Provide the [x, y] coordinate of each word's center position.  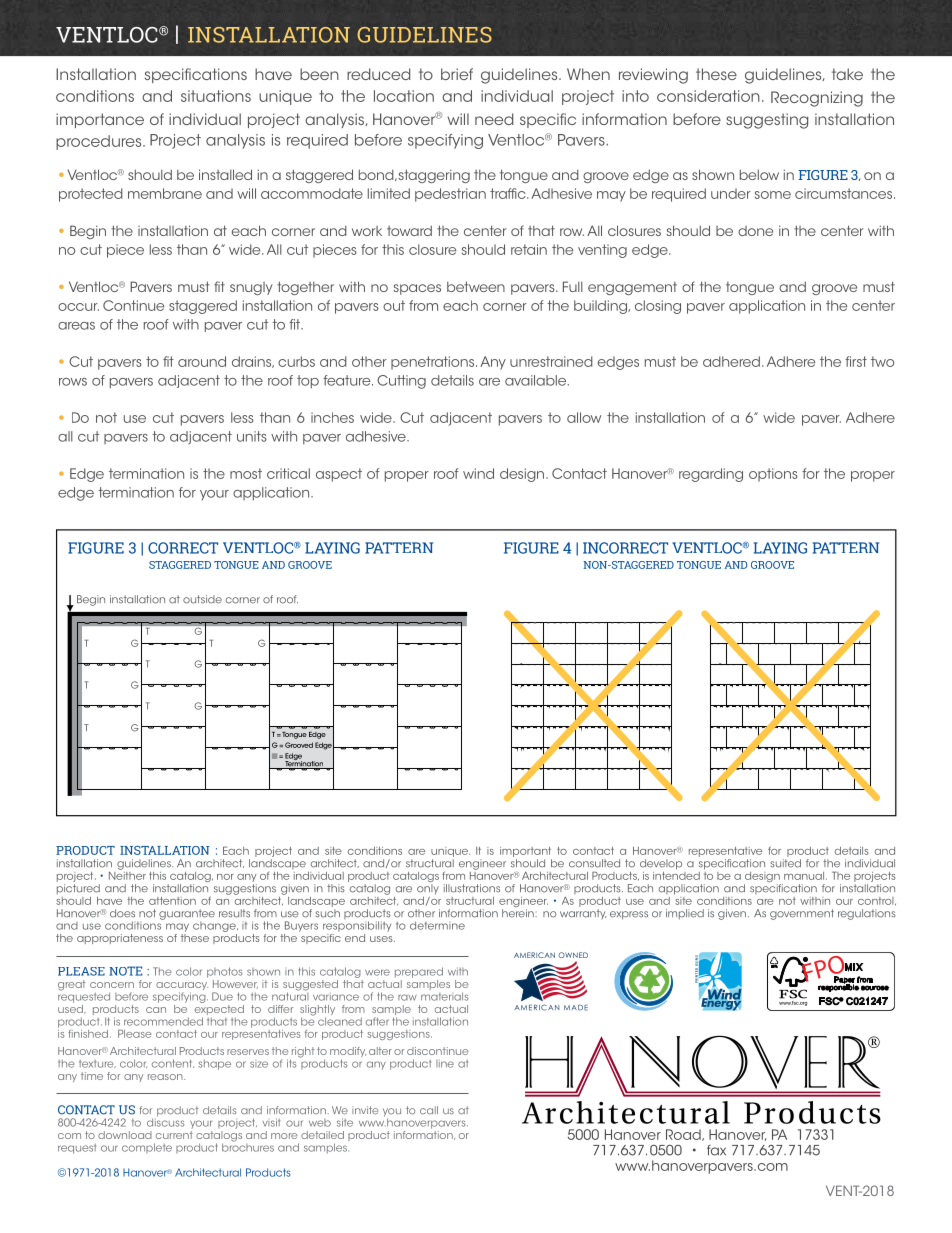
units [252, 436]
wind [478, 473]
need [494, 119]
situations [216, 96]
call [429, 1110]
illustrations [472, 888]
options [773, 475]
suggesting [767, 121]
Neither [127, 874]
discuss [165, 1121]
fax [716, 1150]
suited [785, 863]
